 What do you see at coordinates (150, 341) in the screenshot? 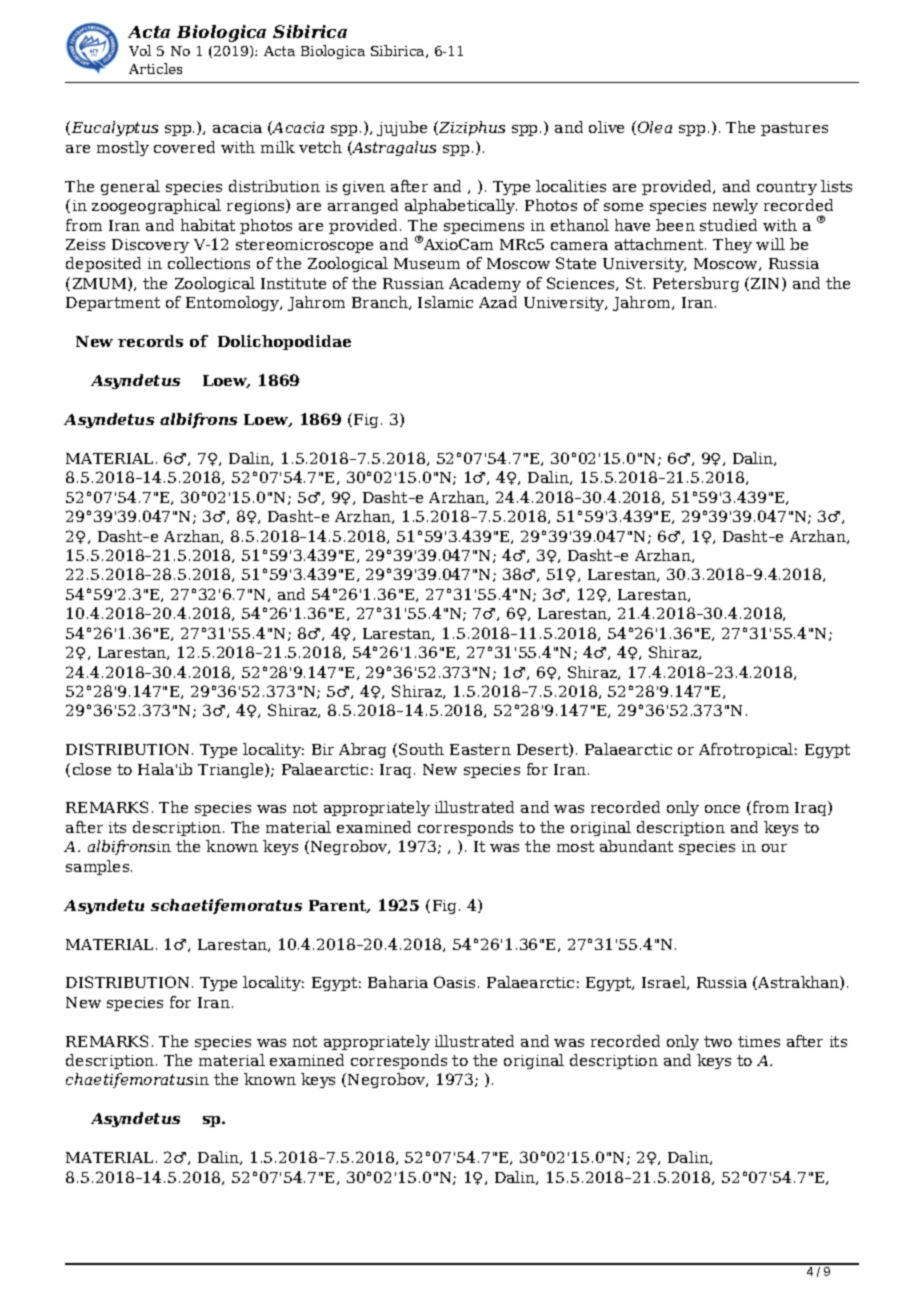
I see `records` at bounding box center [150, 341].
